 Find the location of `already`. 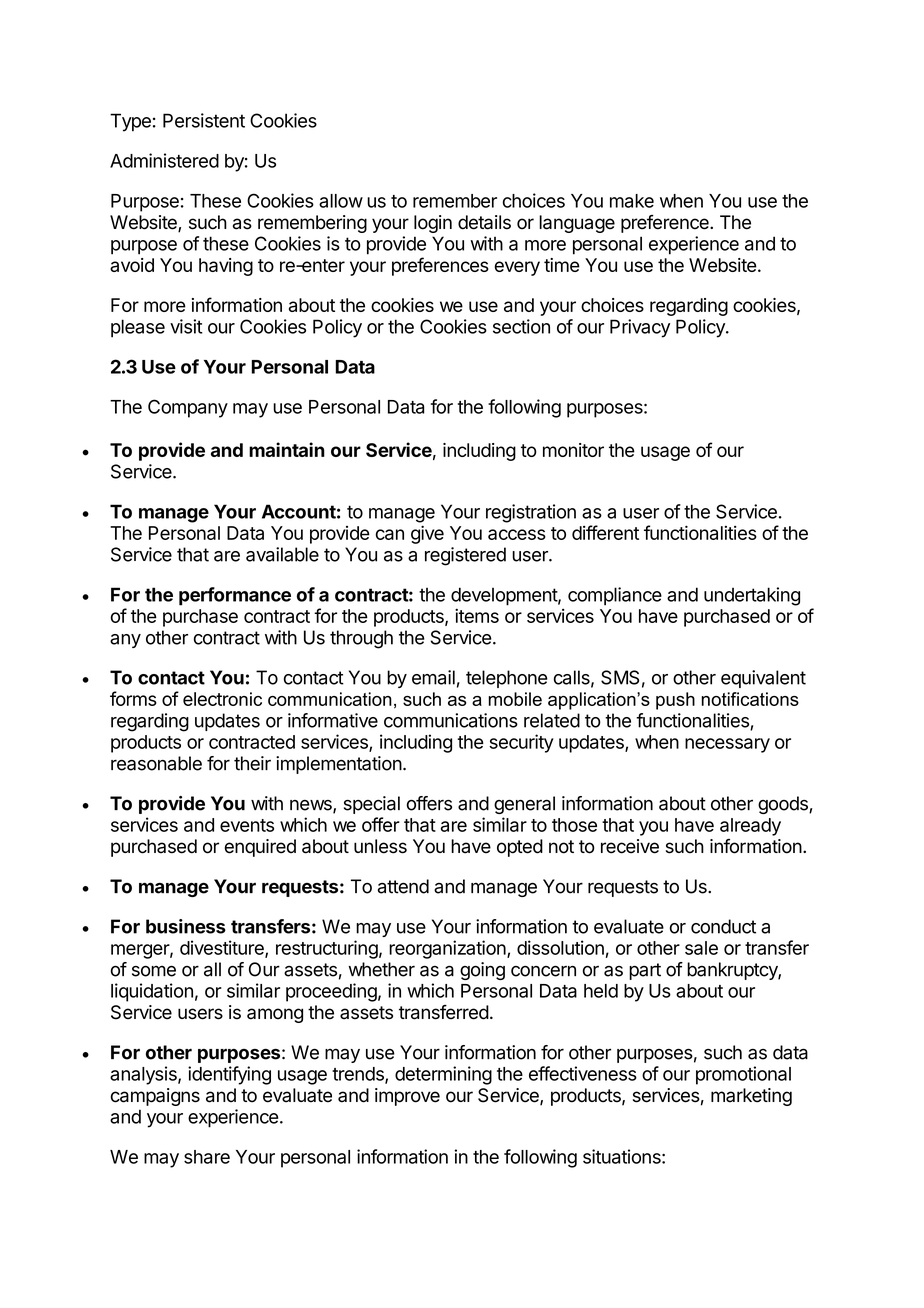

already is located at coordinates (750, 827).
